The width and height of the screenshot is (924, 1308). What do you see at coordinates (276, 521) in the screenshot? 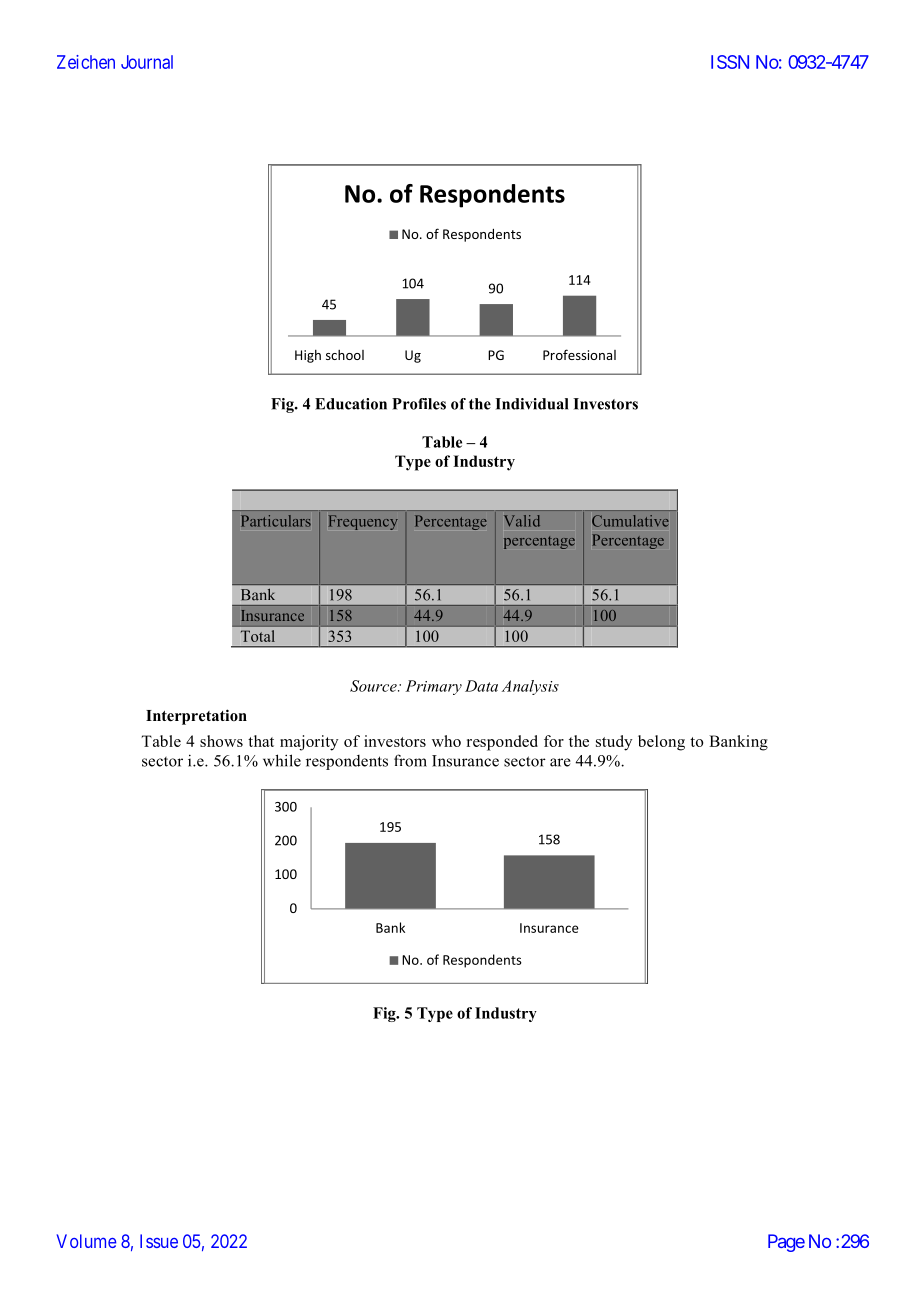
I see `Particulars` at bounding box center [276, 521].
